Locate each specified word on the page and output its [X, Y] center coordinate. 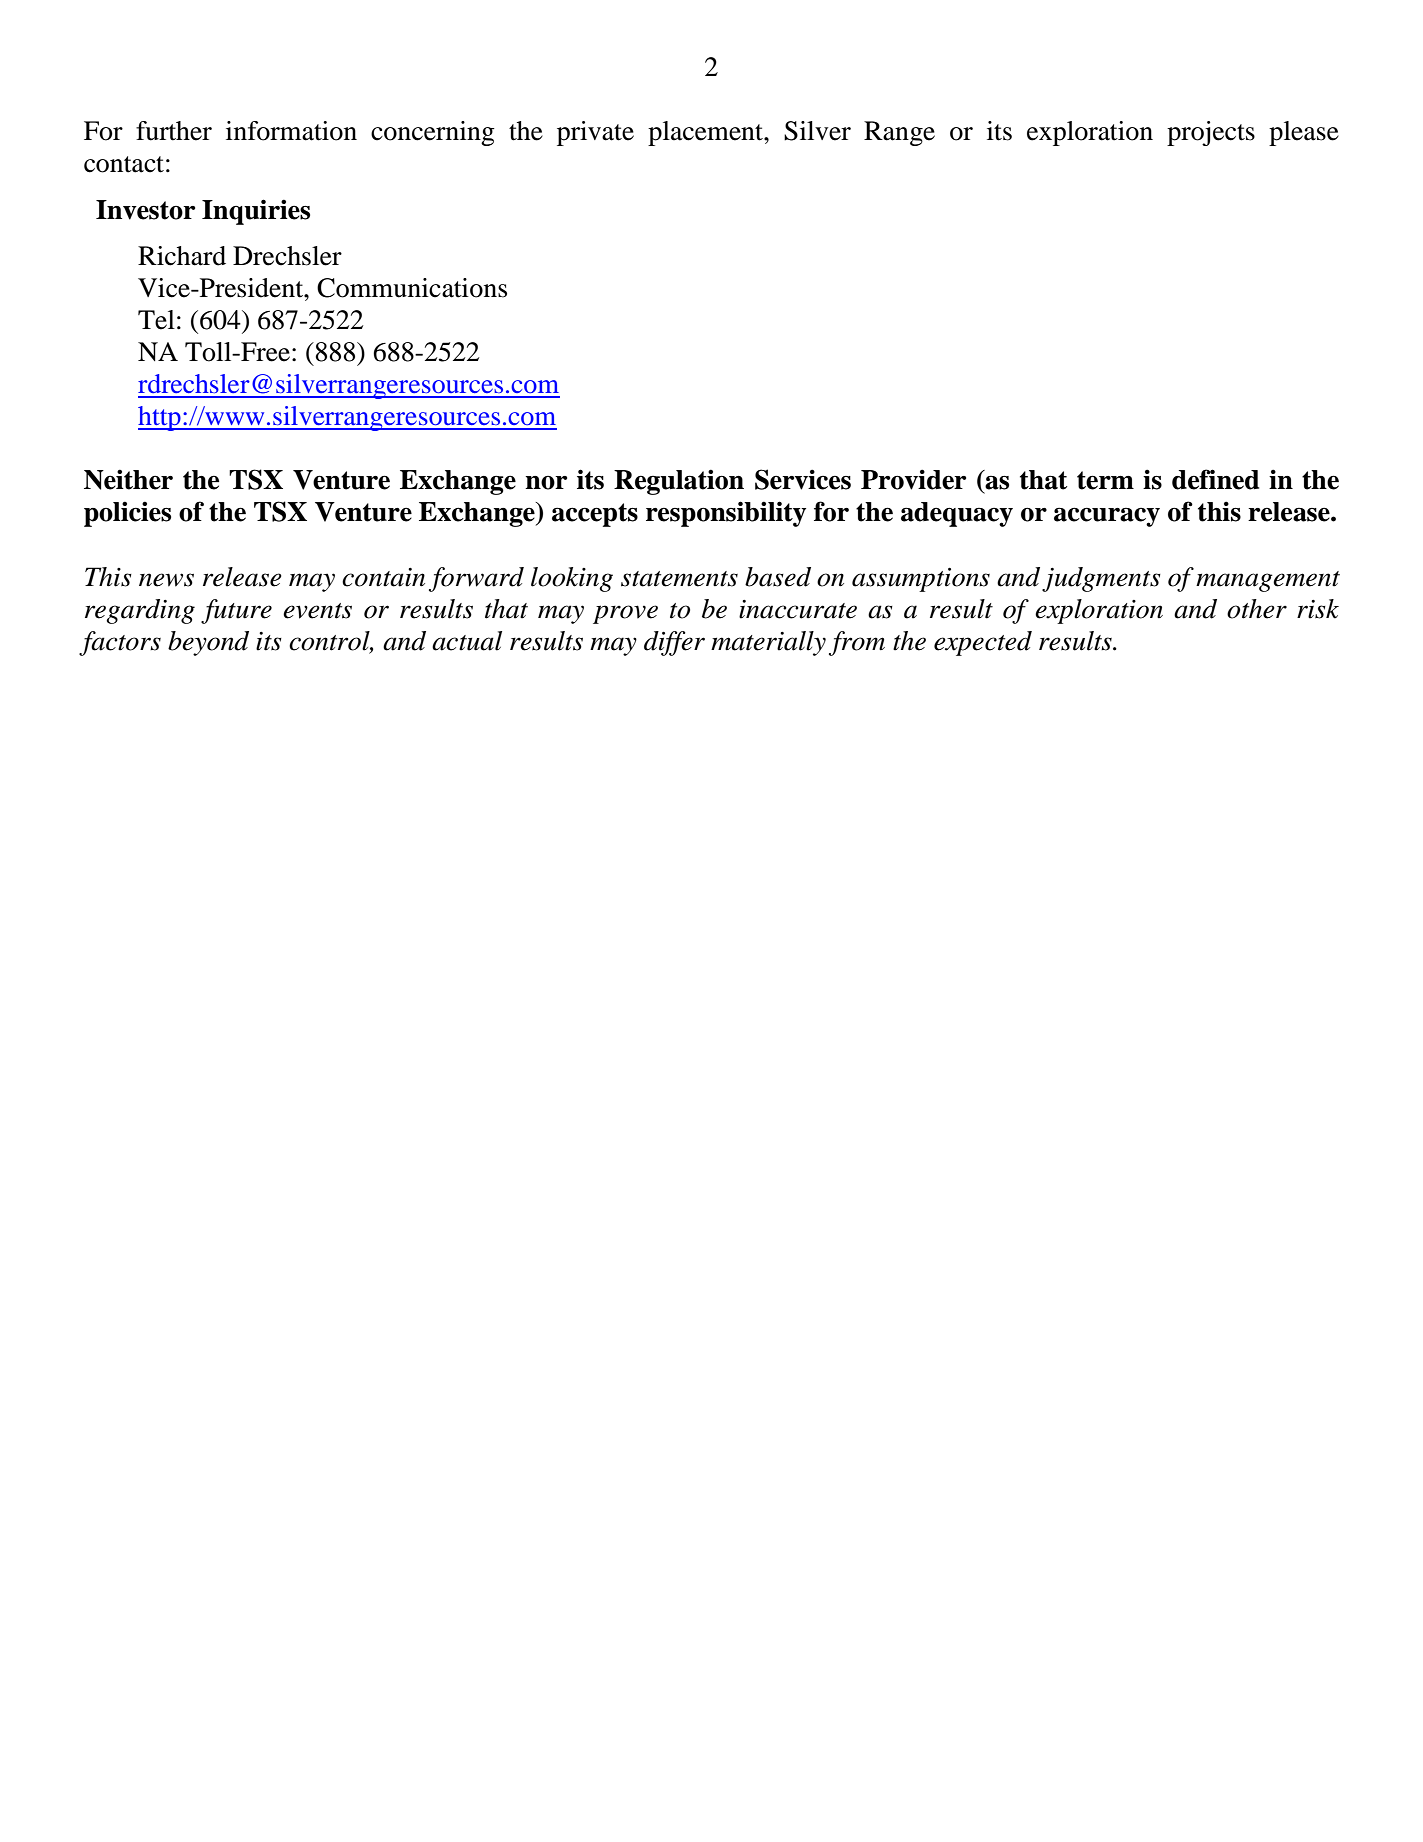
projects [1211, 133]
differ [674, 643]
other [1257, 609]
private [595, 133]
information [291, 131]
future [236, 611]
